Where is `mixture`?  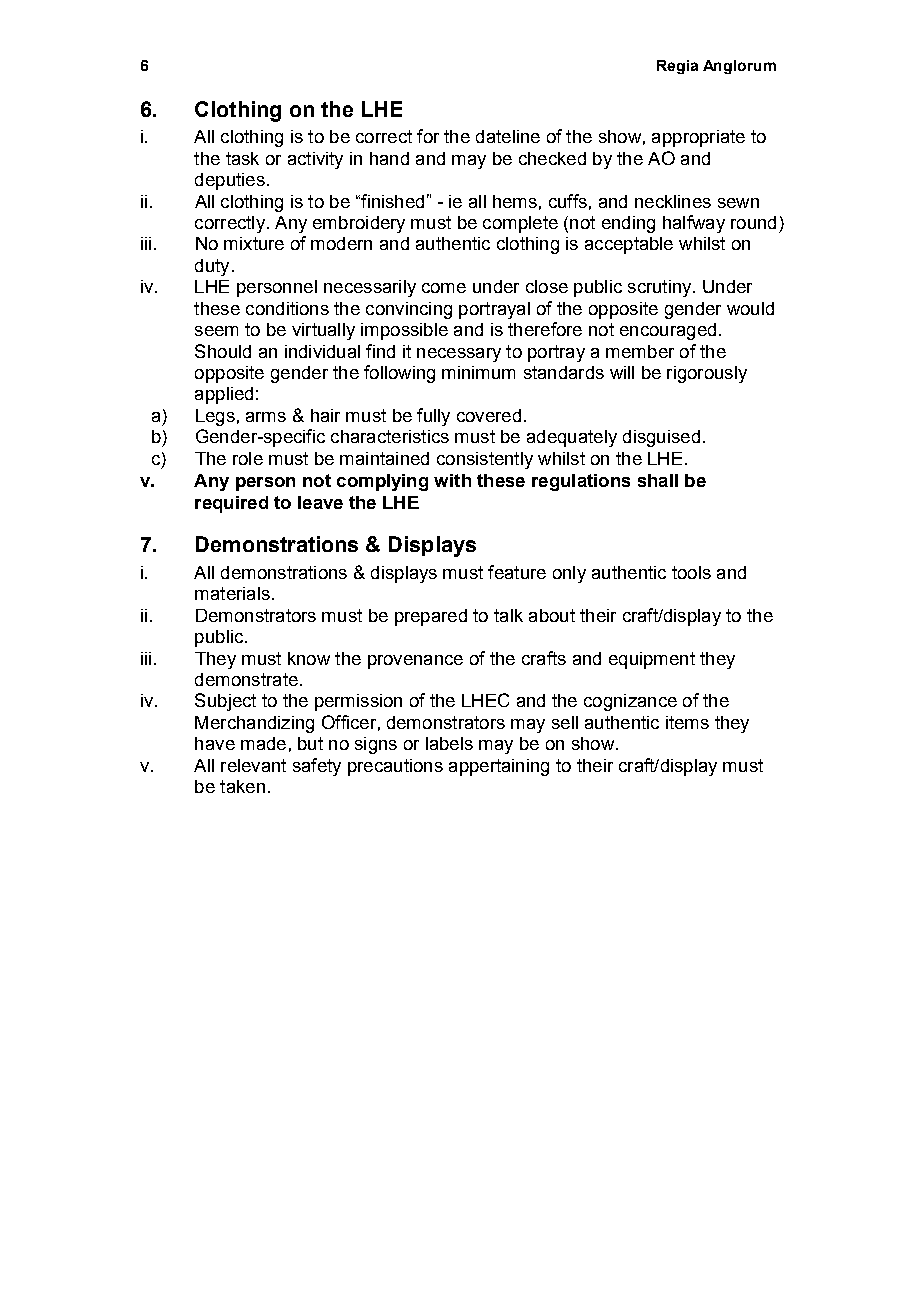
mixture is located at coordinates (254, 243).
